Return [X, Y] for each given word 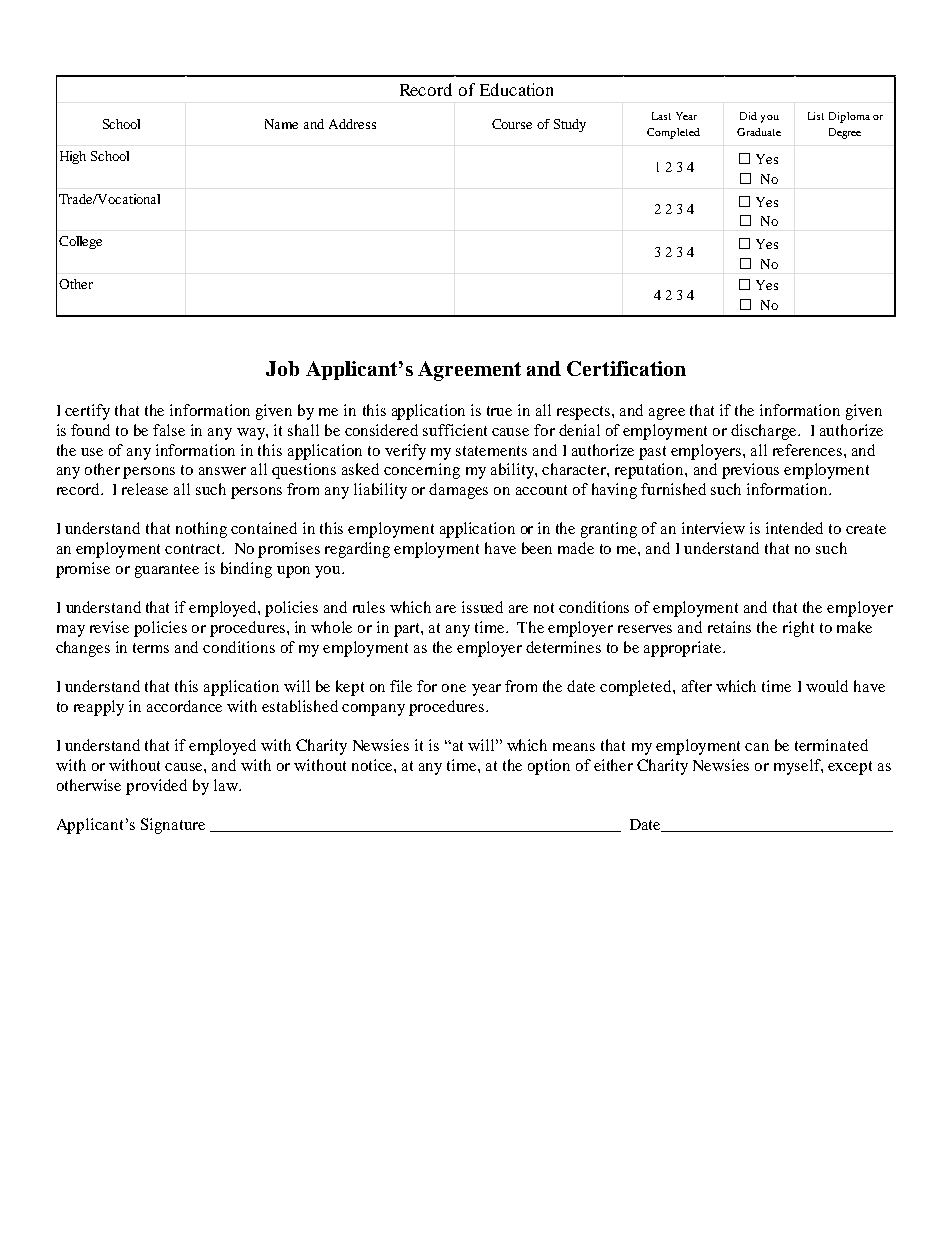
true [499, 411]
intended [794, 528]
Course [512, 124]
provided [156, 787]
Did [748, 116]
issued [482, 607]
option [549, 767]
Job [282, 368]
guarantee [167, 571]
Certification [626, 368]
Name [281, 124]
